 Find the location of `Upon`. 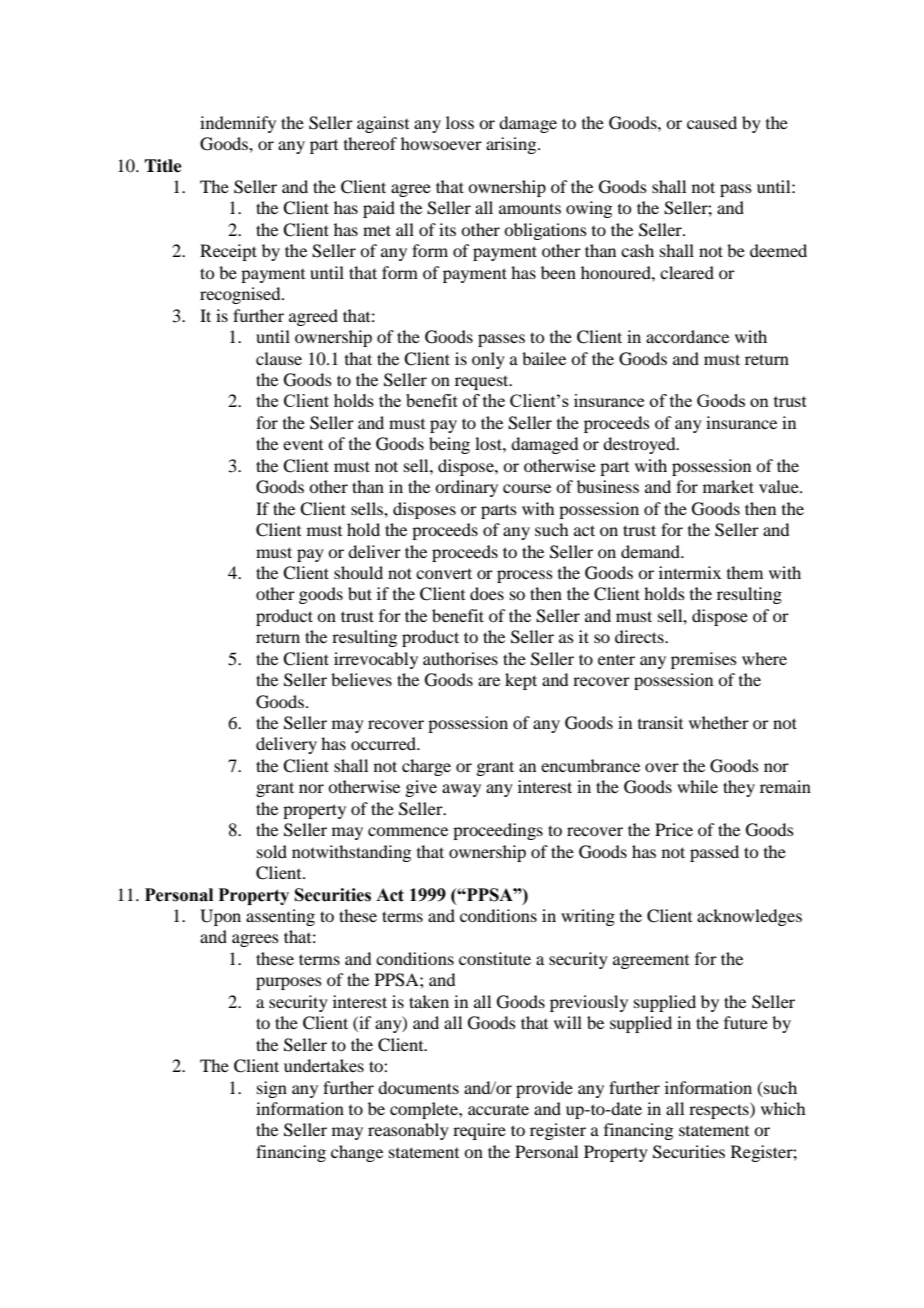

Upon is located at coordinates (220, 917).
